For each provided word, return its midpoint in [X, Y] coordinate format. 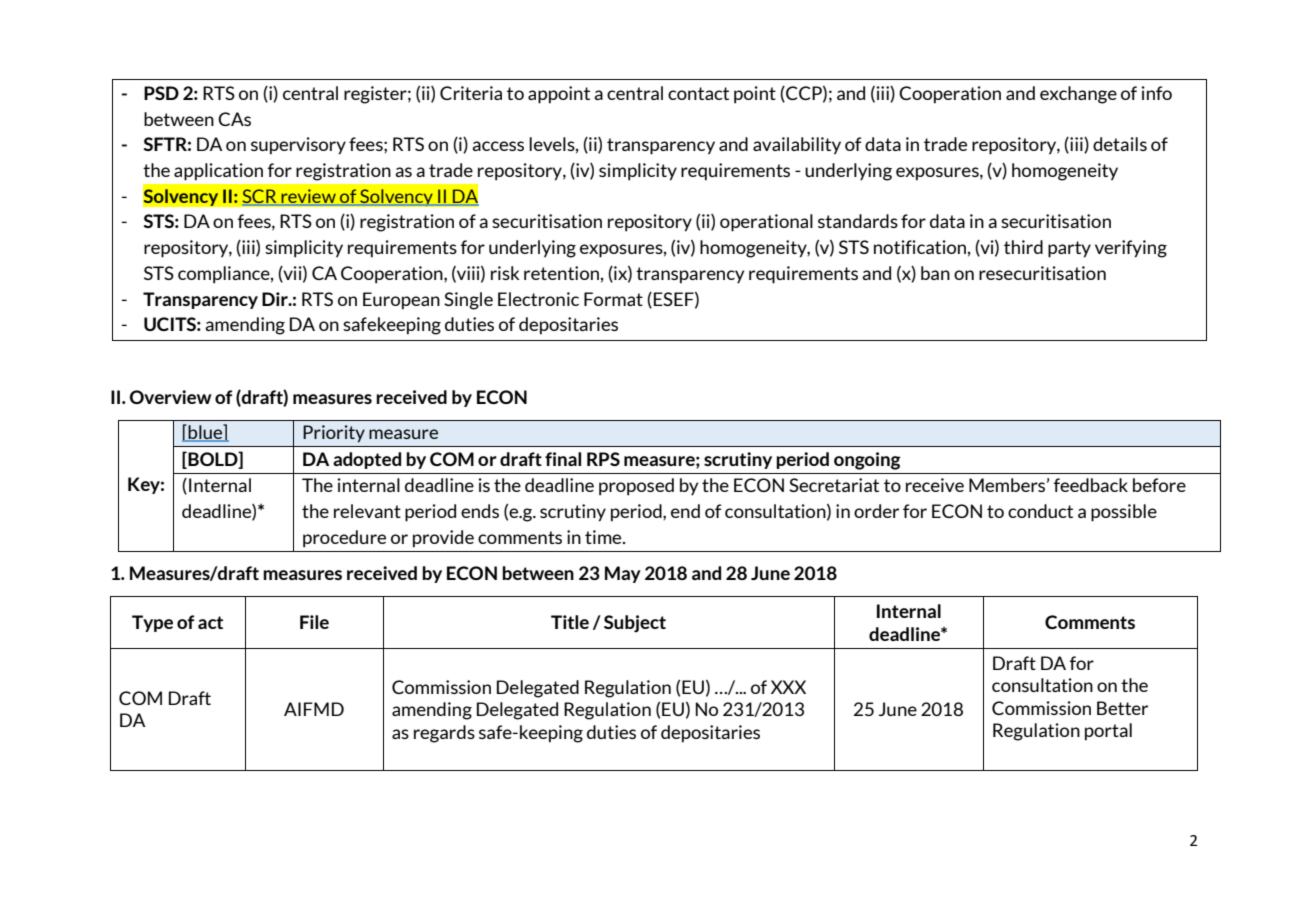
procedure [344, 539]
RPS [603, 459]
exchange [1078, 95]
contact [698, 93]
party [1069, 249]
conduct [1040, 511]
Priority [334, 434]
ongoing [867, 461]
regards [444, 734]
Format [613, 299]
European [401, 301]
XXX [788, 687]
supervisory [298, 146]
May [623, 574]
